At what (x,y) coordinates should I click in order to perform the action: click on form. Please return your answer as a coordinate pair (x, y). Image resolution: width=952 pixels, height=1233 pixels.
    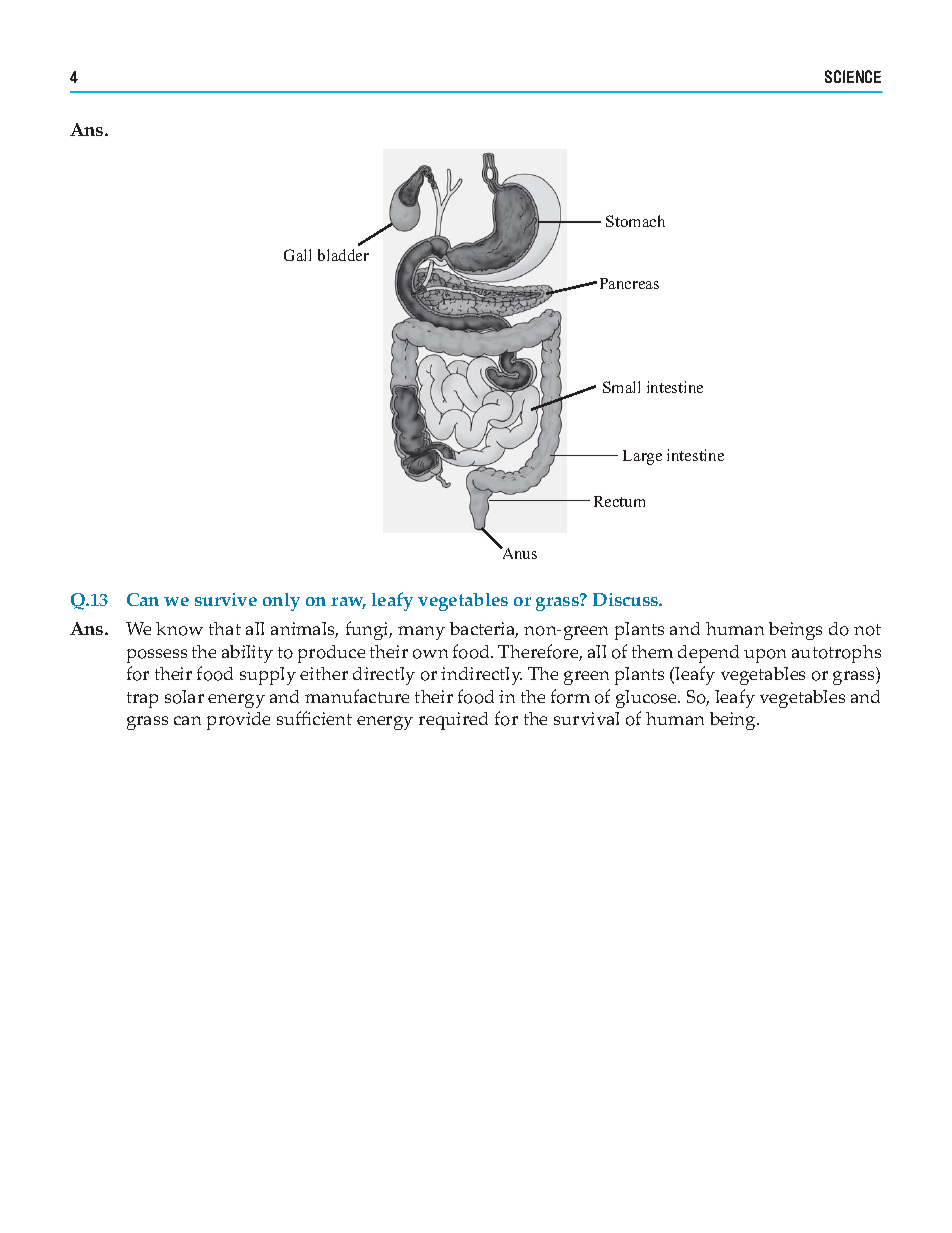
    Looking at the image, I should click on (570, 696).
